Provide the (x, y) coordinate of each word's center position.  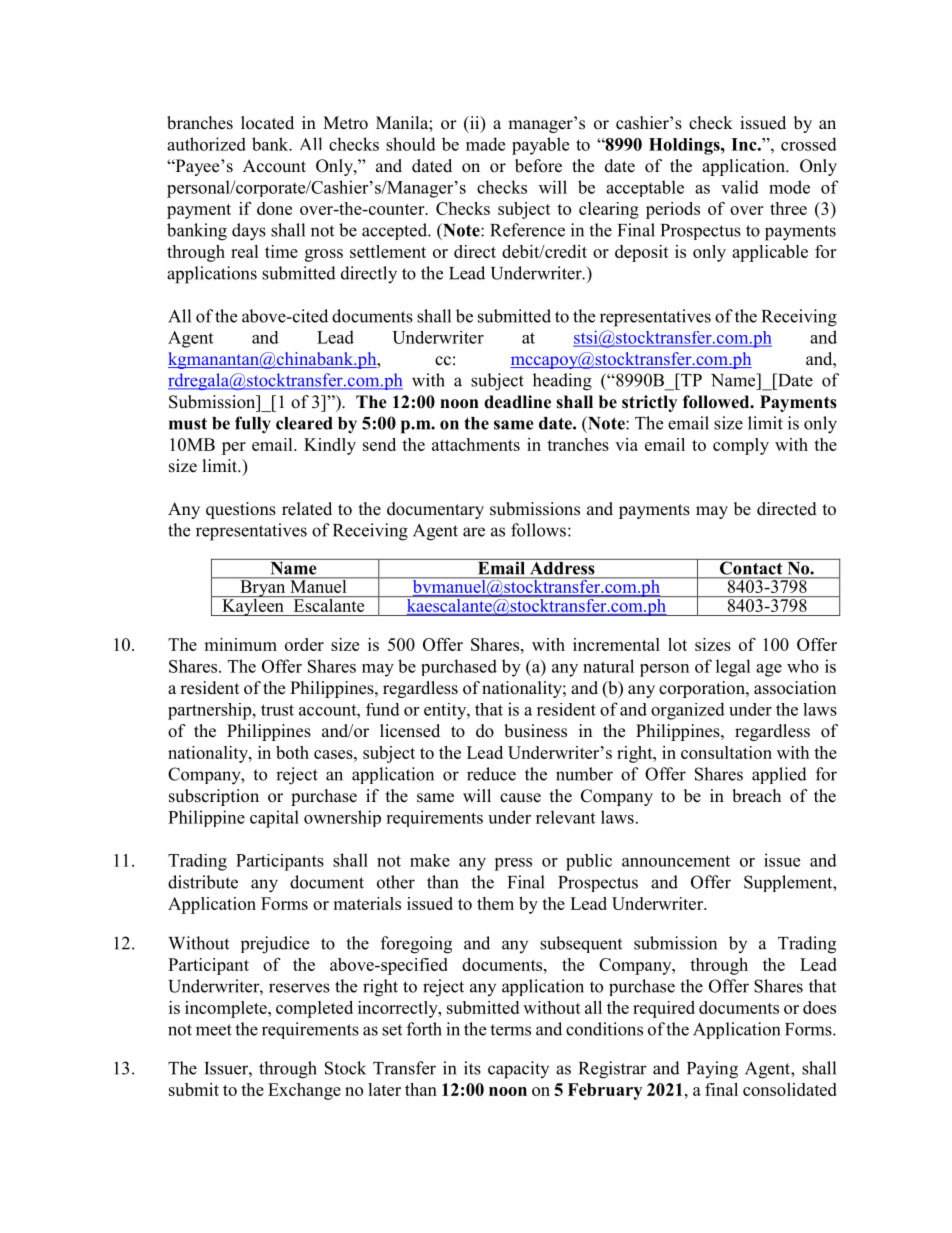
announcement (676, 861)
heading (562, 382)
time (281, 251)
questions (241, 510)
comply (741, 446)
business (535, 731)
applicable (770, 253)
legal (733, 668)
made (485, 144)
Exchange (304, 1091)
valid (740, 187)
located (267, 123)
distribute (203, 882)
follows (538, 530)
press (513, 864)
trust (277, 710)
